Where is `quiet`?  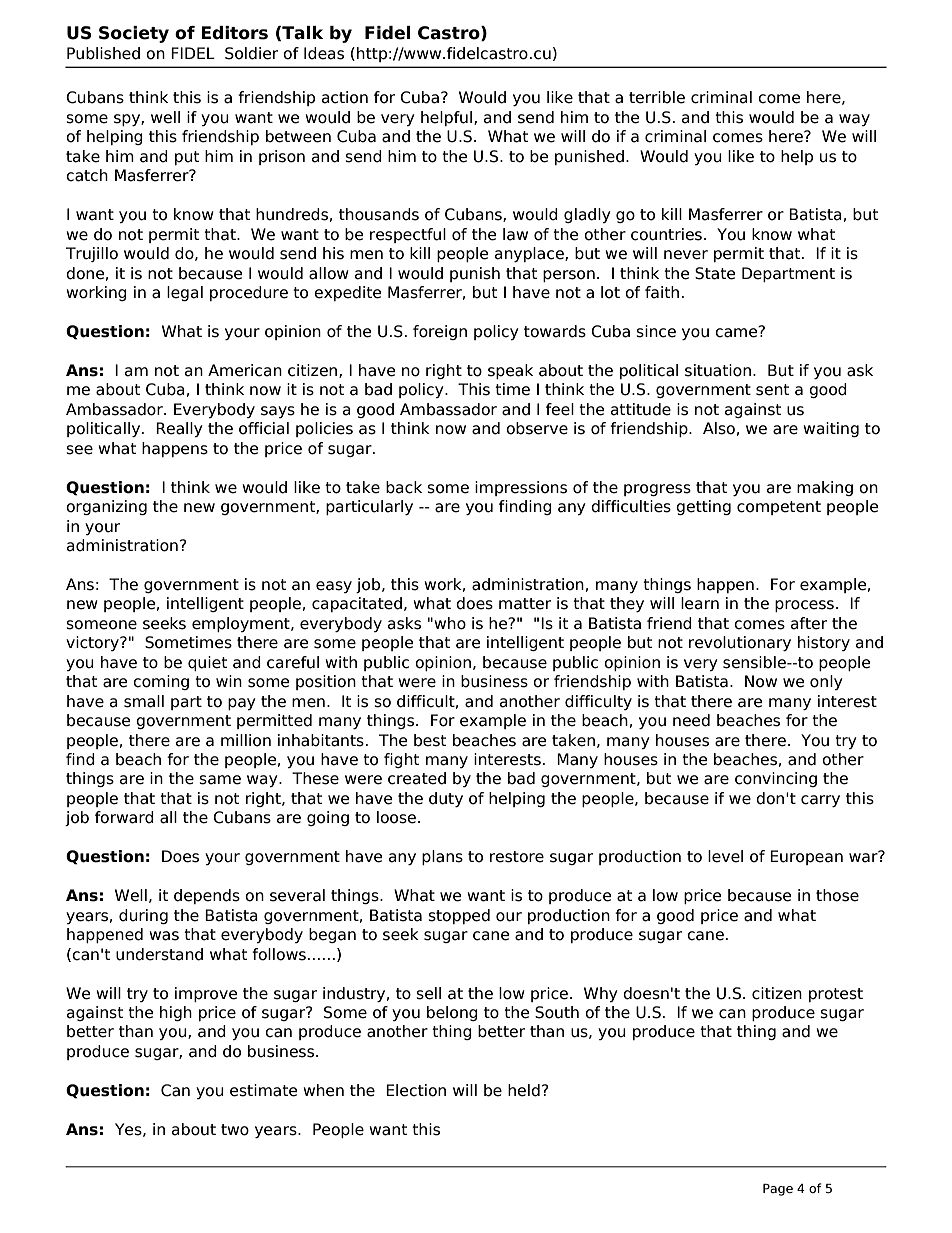 quiet is located at coordinates (208, 663).
